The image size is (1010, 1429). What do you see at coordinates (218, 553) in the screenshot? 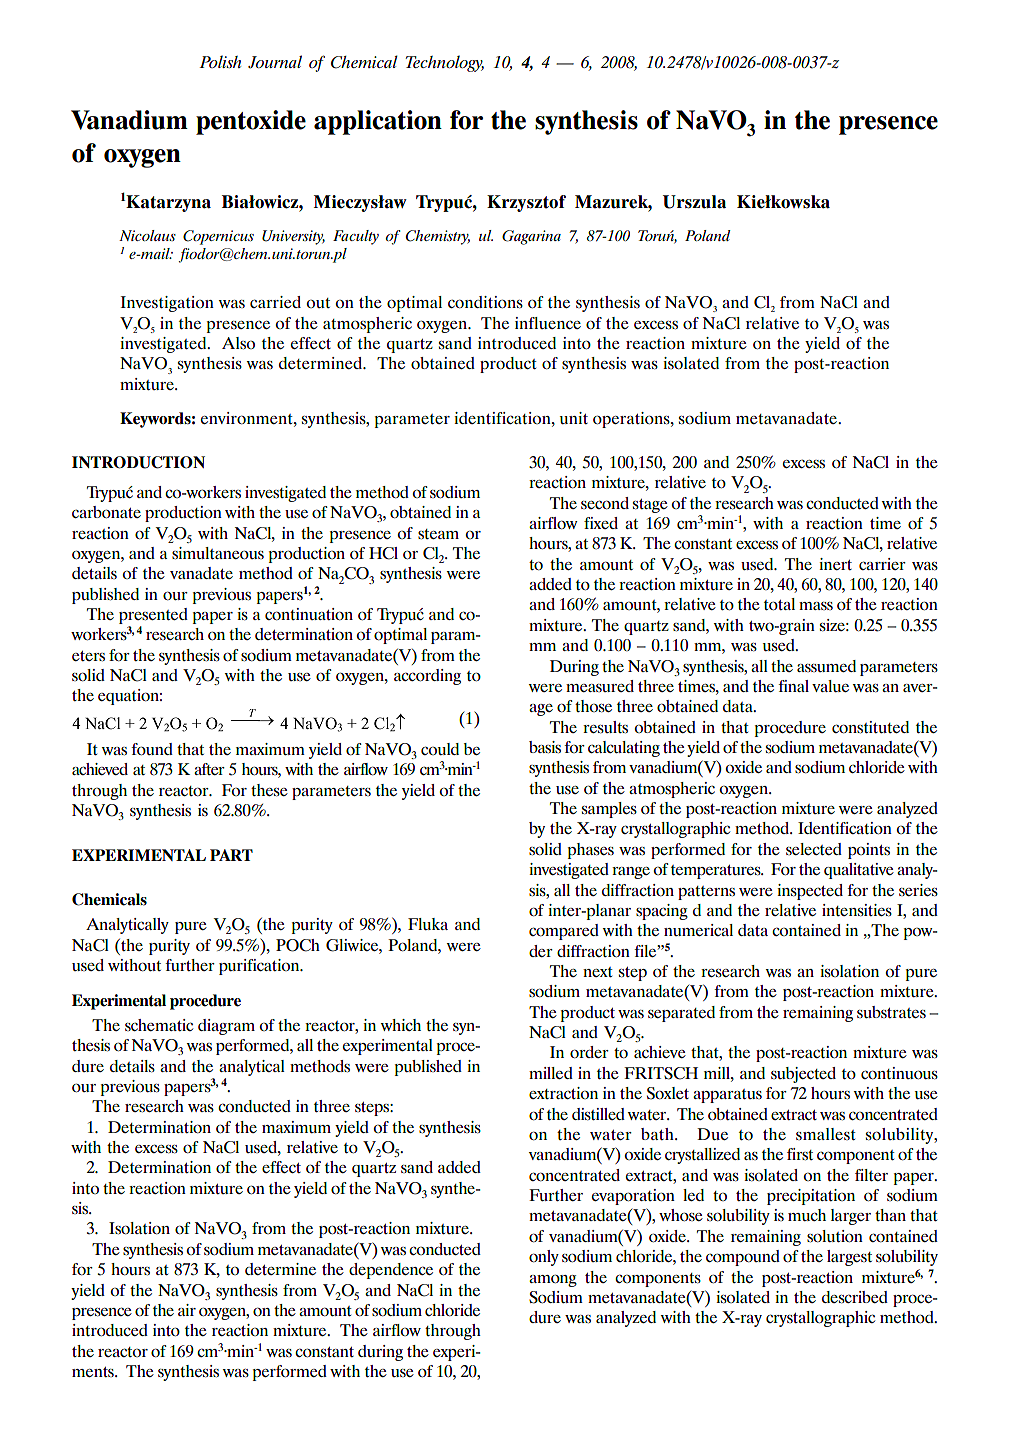
I see `simultaneous` at bounding box center [218, 553].
